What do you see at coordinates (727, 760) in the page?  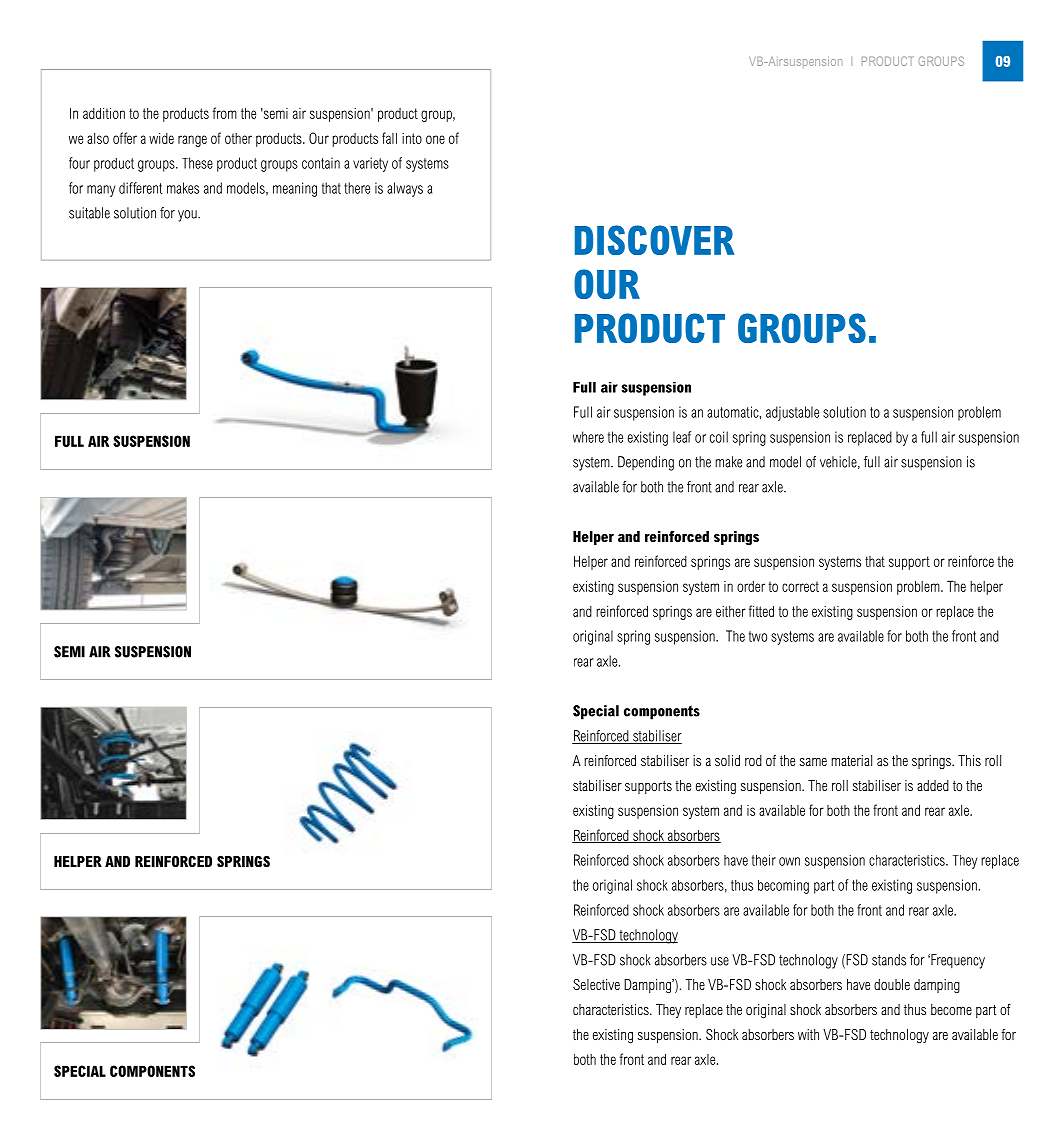 I see `solid` at bounding box center [727, 760].
